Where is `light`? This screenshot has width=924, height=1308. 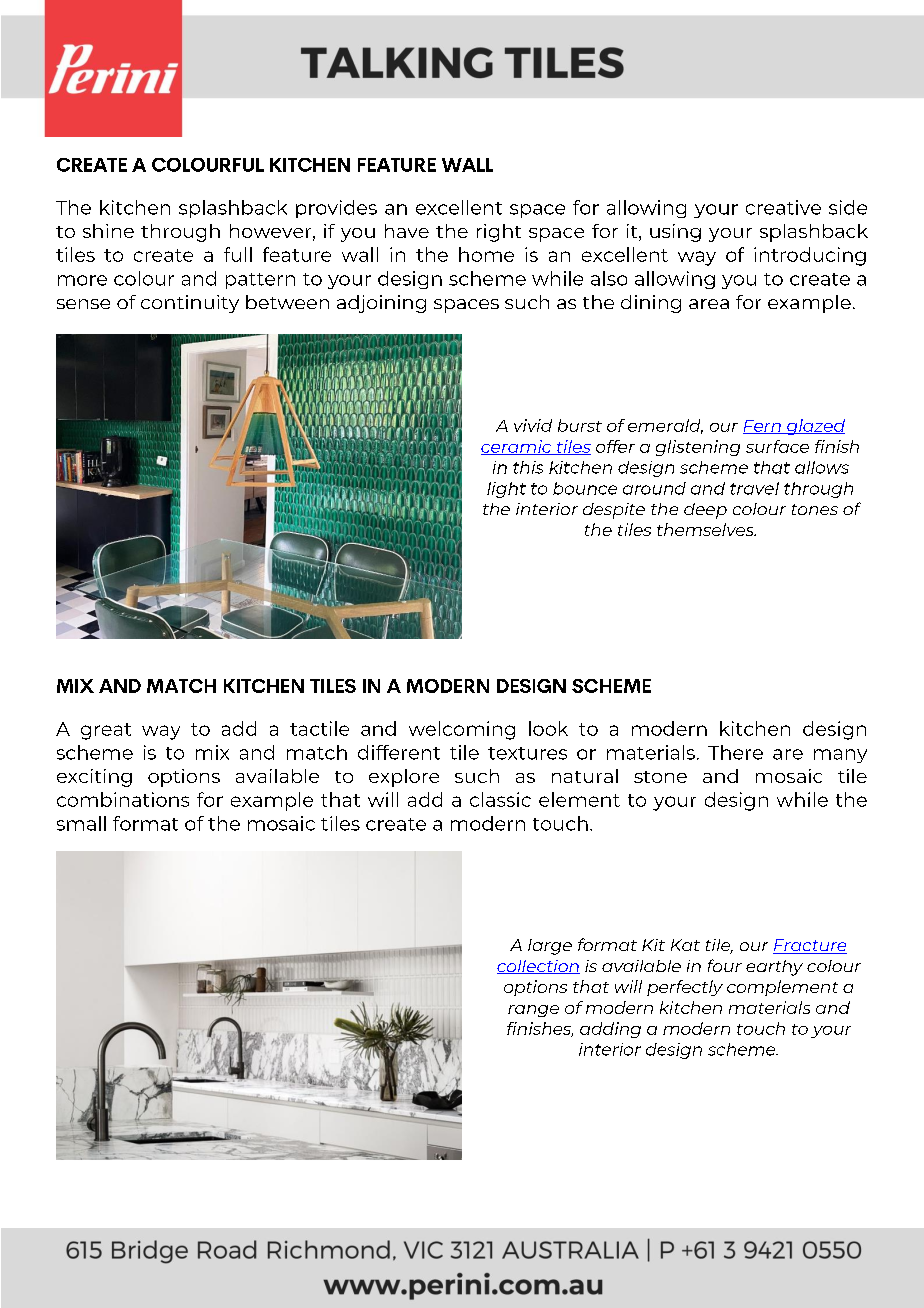
light is located at coordinates (506, 490).
